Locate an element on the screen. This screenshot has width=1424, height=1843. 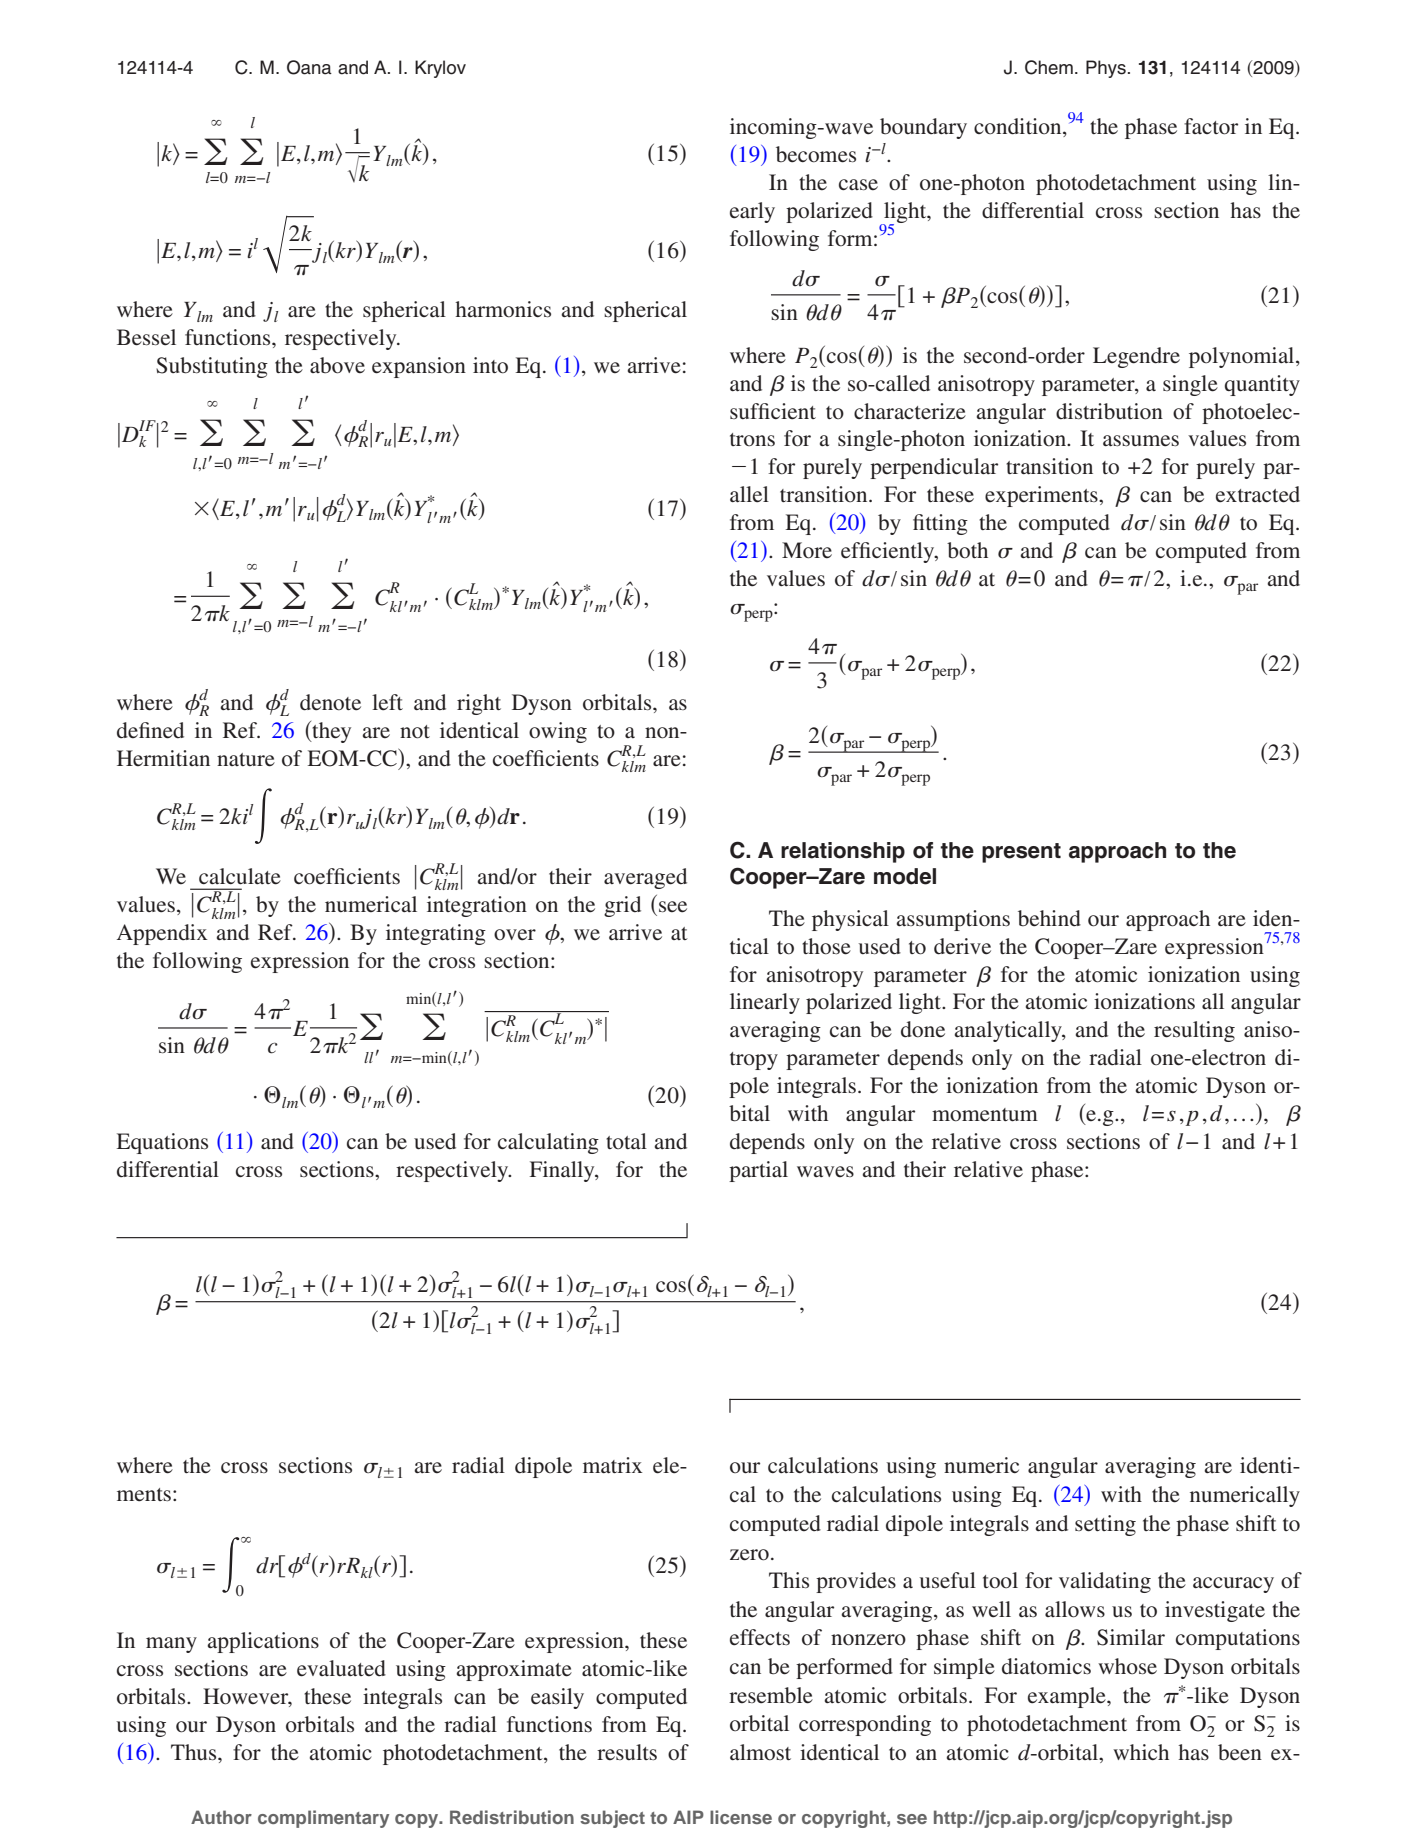
case is located at coordinates (858, 184).
